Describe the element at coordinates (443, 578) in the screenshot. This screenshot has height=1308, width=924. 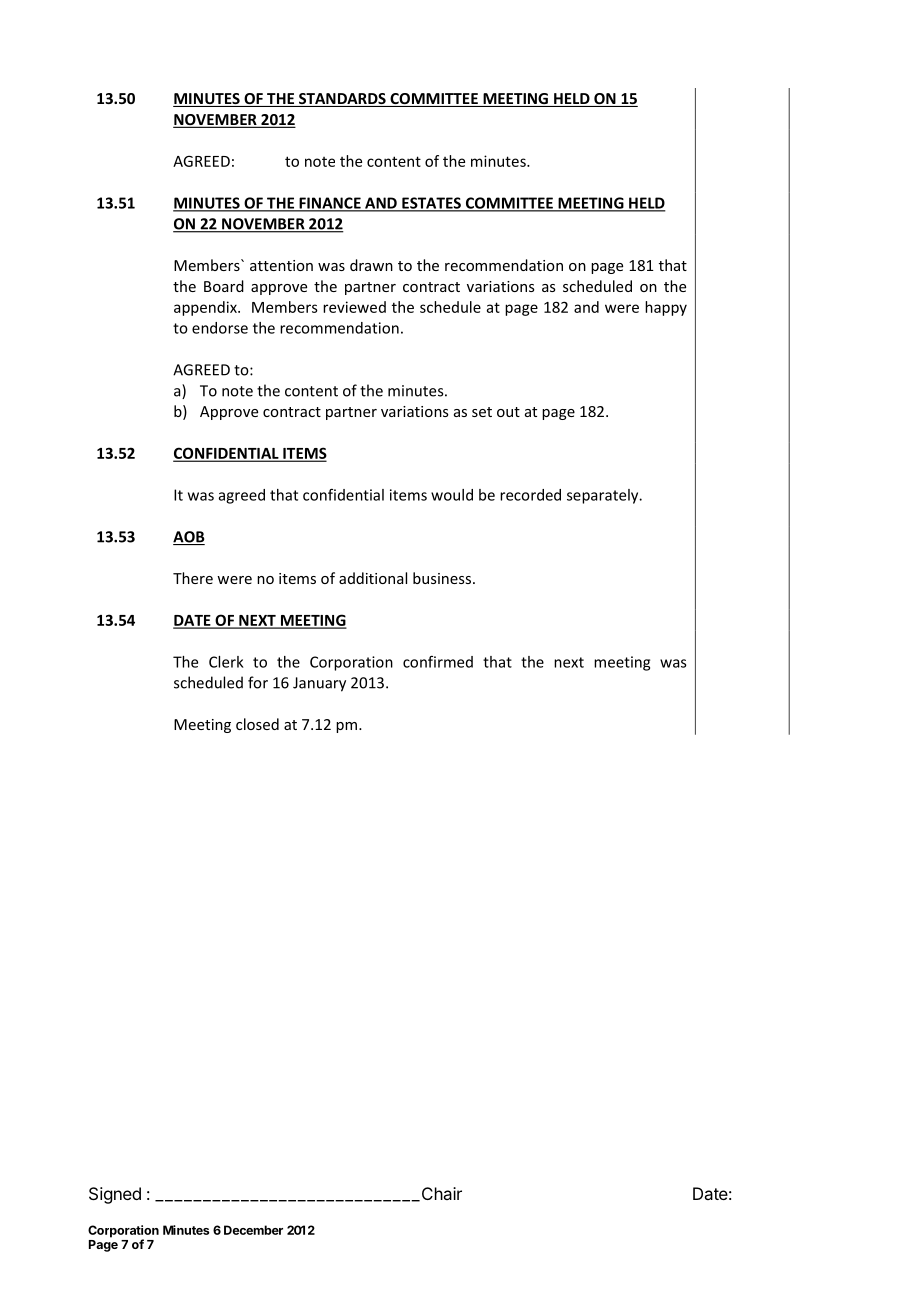
I see `business` at that location.
